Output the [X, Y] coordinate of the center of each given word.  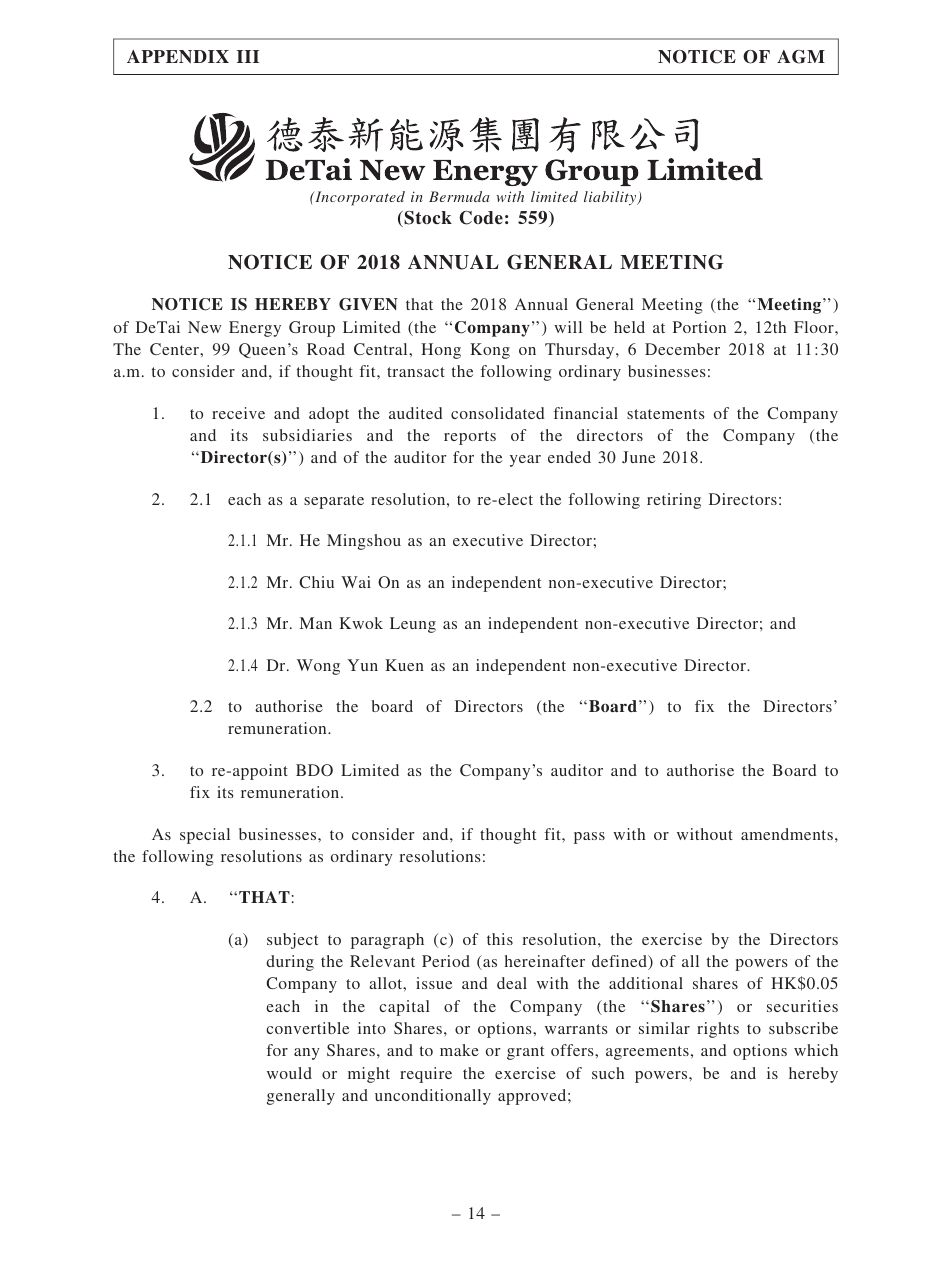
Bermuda [459, 196]
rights [718, 1030]
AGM [801, 57]
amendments [787, 834]
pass [589, 838]
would [289, 1073]
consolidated [498, 413]
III [248, 56]
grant [525, 1053]
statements [665, 414]
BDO [314, 770]
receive [238, 413]
